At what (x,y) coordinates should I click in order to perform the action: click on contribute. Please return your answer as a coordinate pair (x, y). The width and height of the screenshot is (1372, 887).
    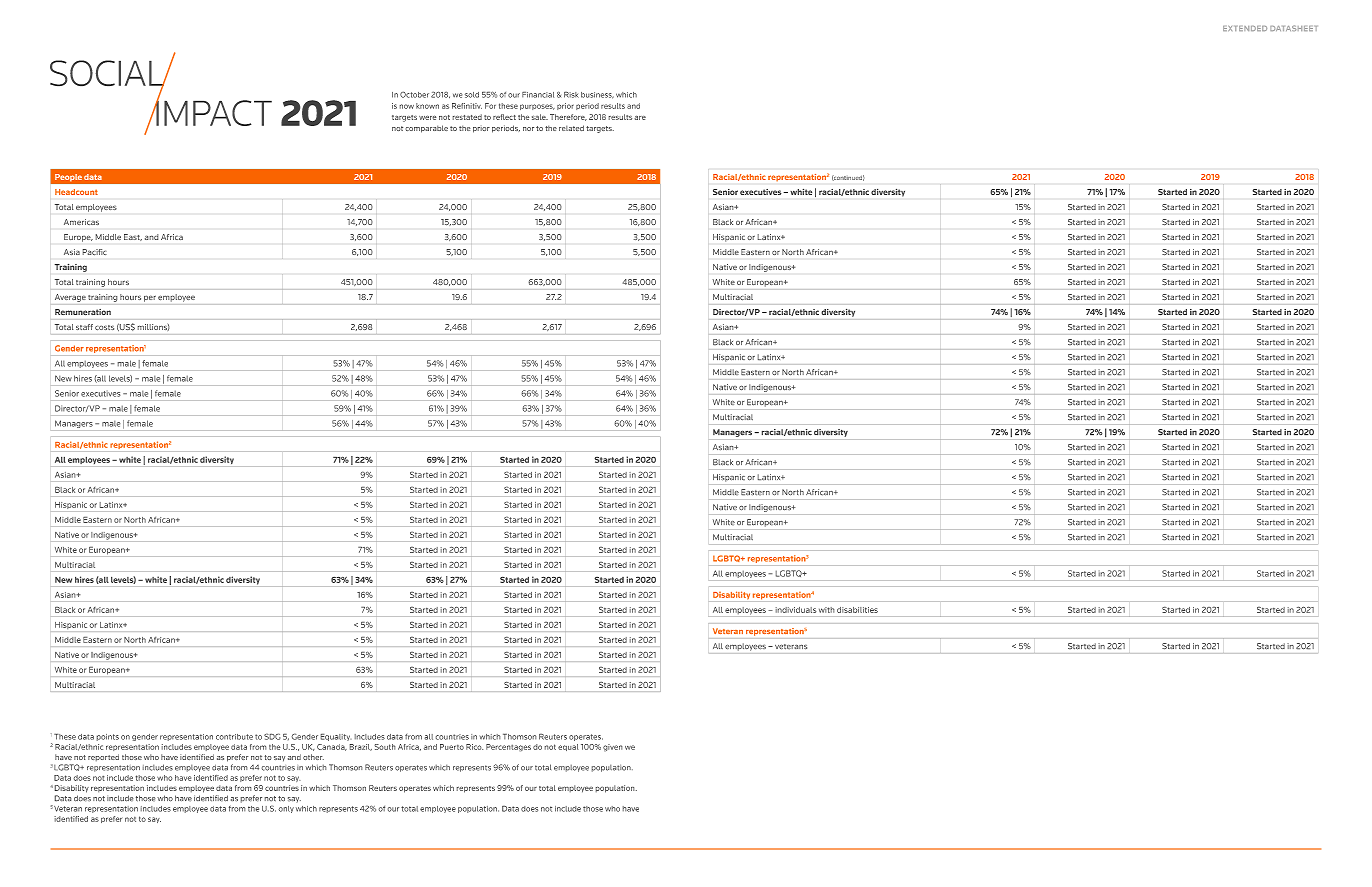
    Looking at the image, I should click on (234, 737).
